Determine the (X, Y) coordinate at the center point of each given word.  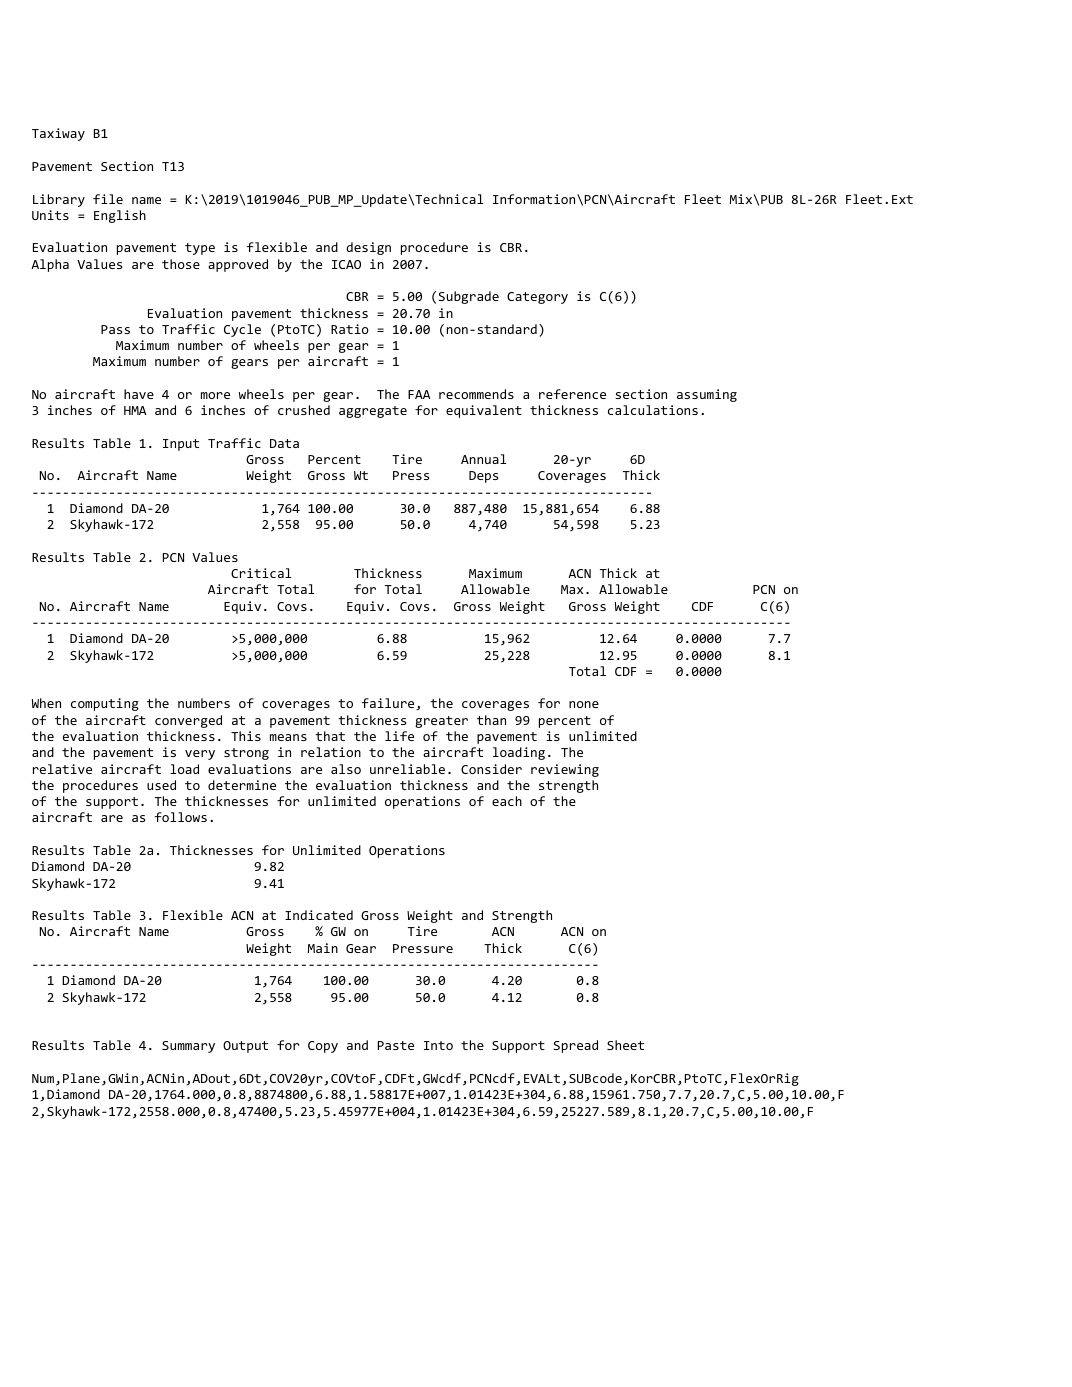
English (120, 216)
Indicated (319, 915)
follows (181, 817)
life (399, 736)
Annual (483, 459)
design (368, 248)
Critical (261, 573)
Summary (188, 1047)
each (507, 801)
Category (537, 298)
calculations (653, 410)
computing (105, 704)
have (139, 394)
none (584, 704)
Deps (483, 477)
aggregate (373, 412)
